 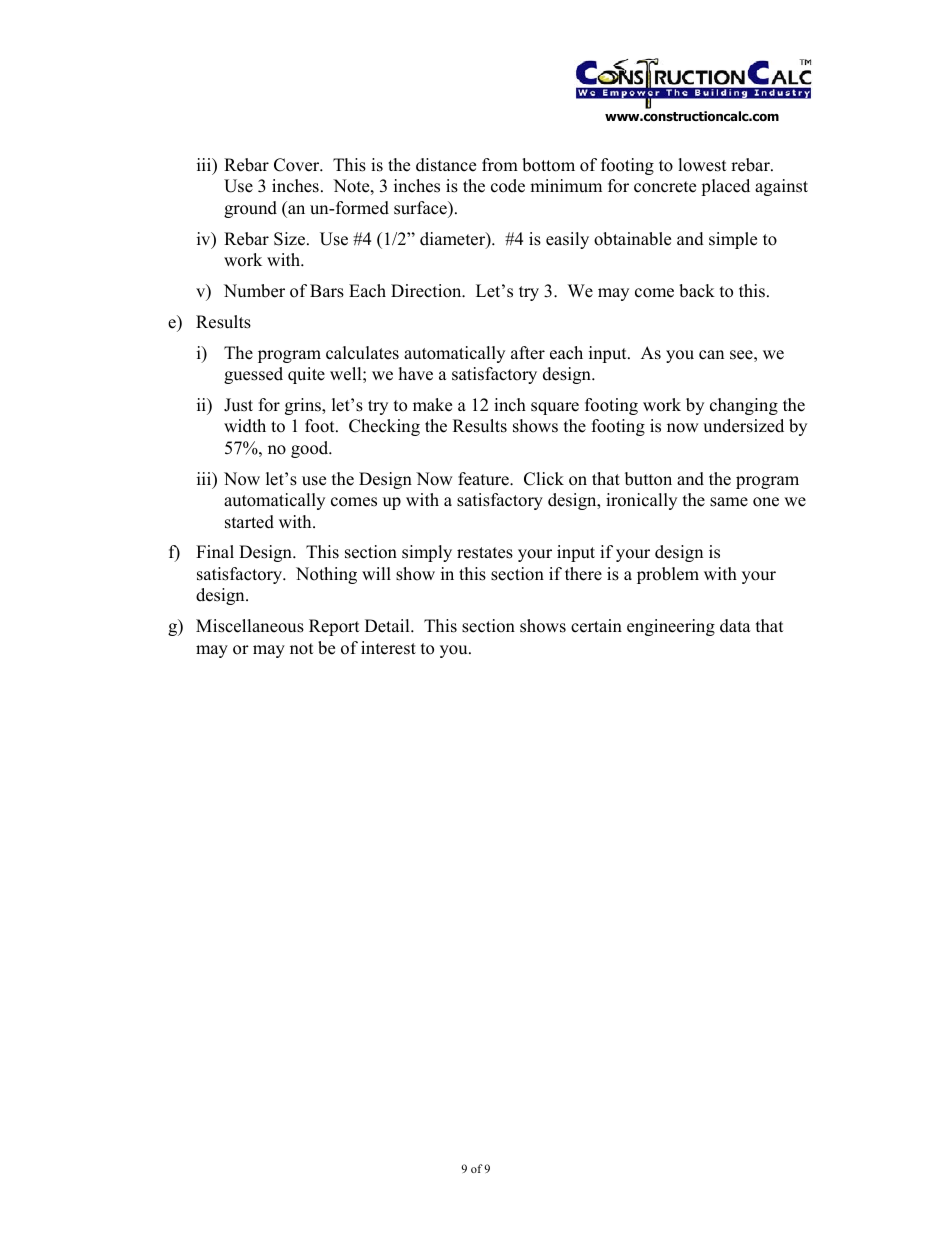 I want to click on code, so click(x=508, y=186).
